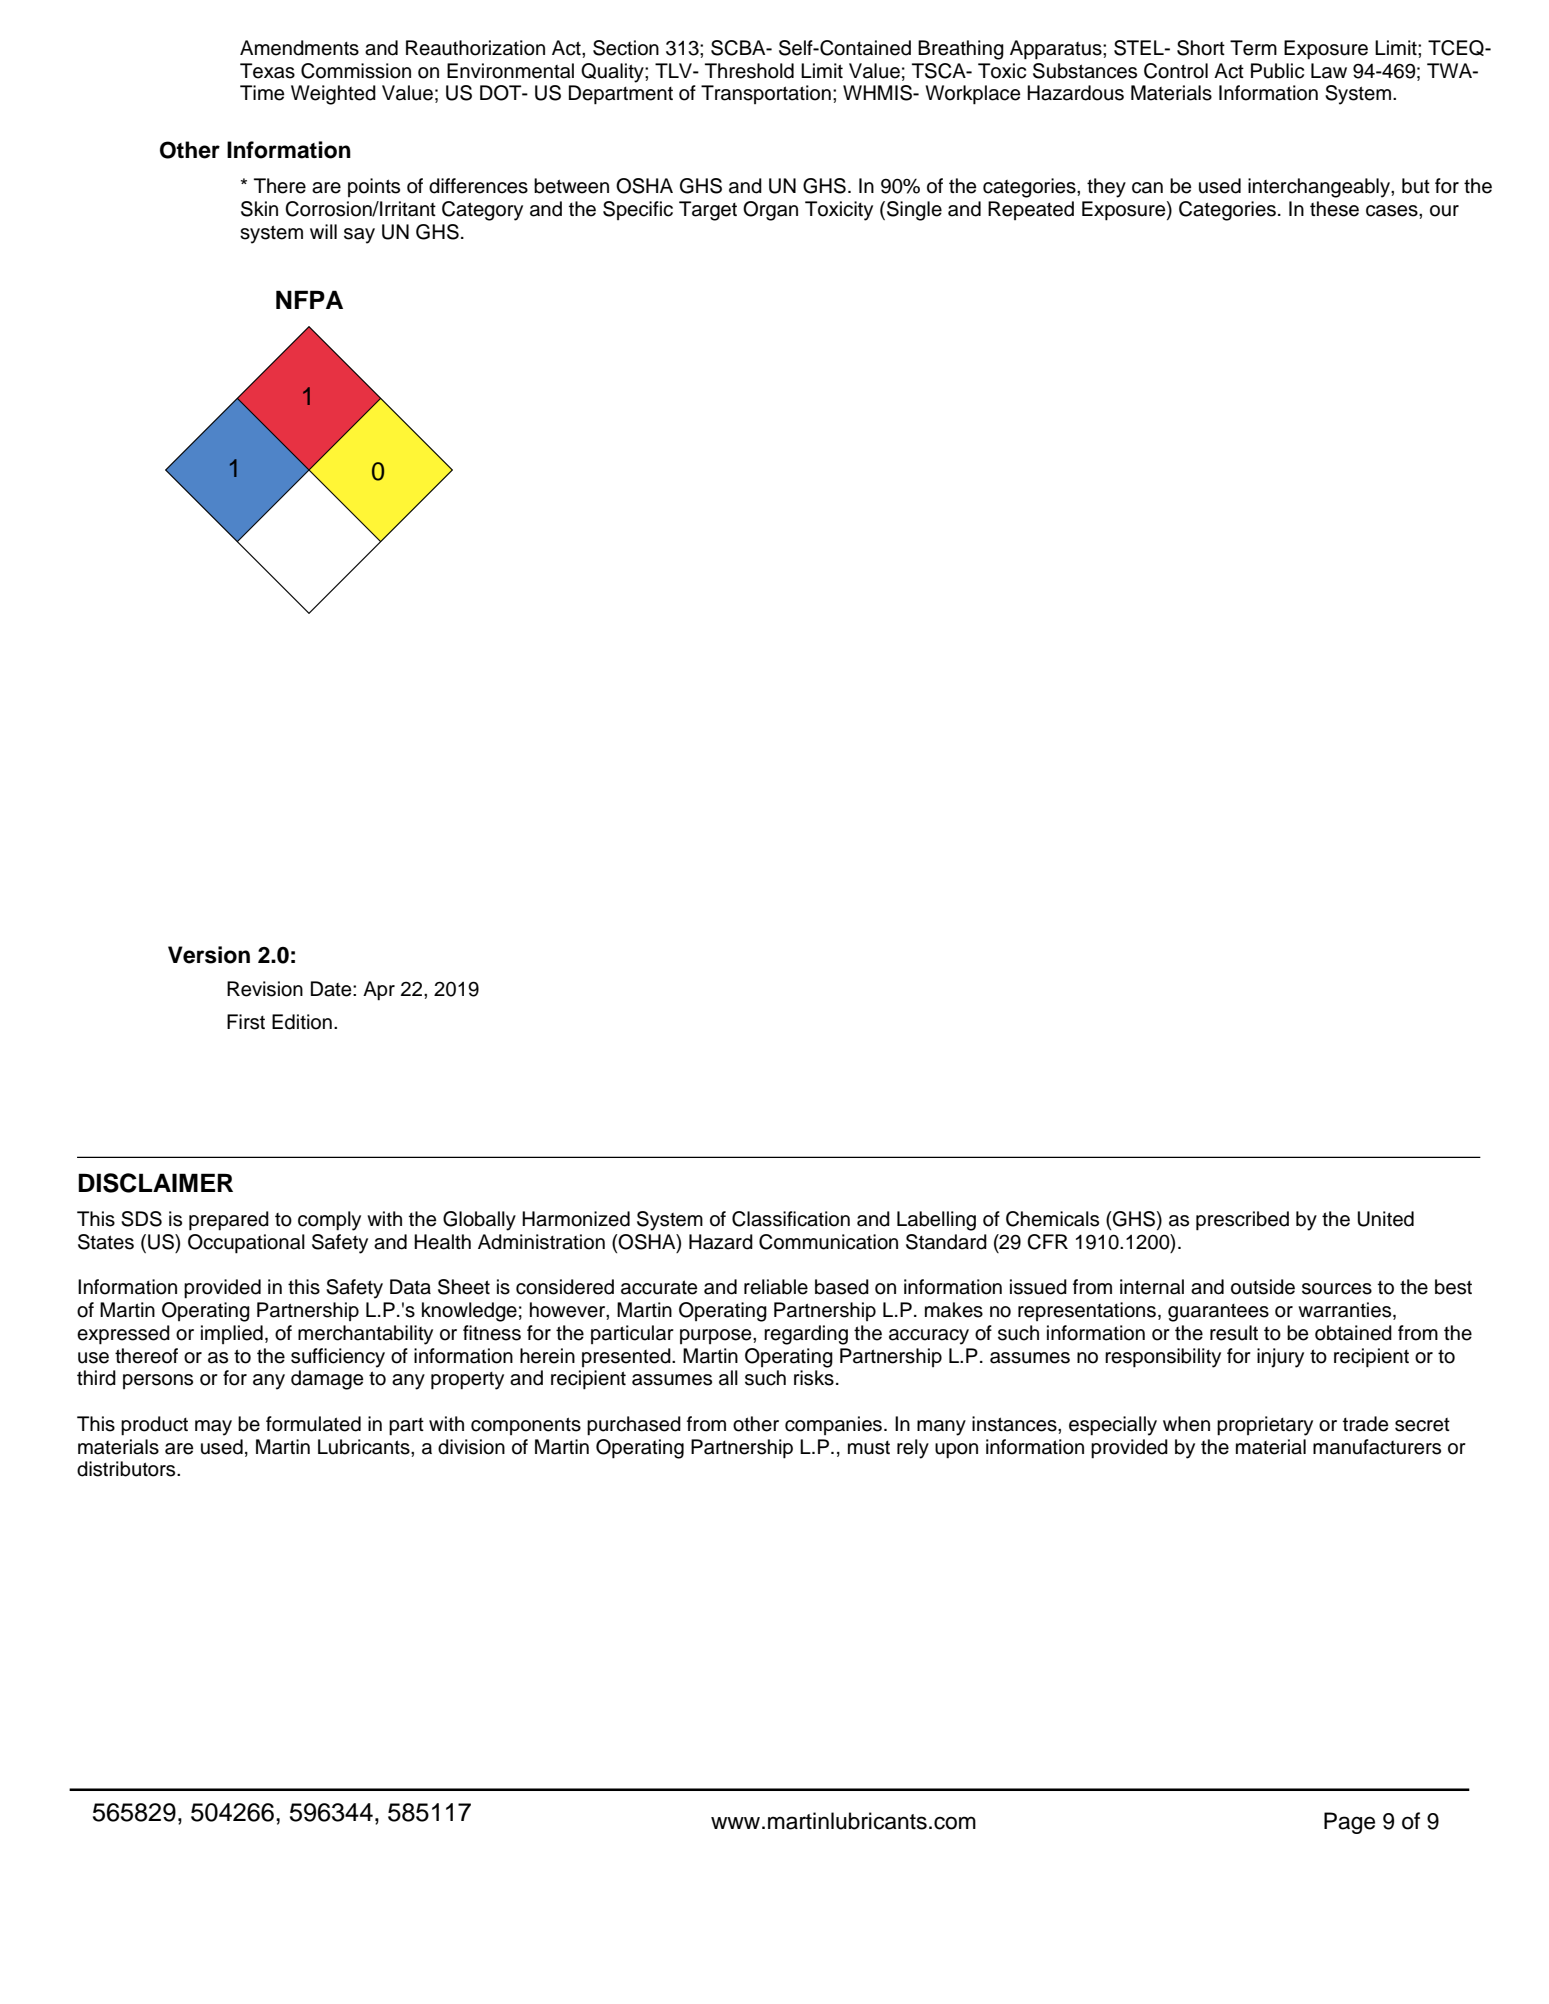 Image resolution: width=1549 pixels, height=2004 pixels. I want to click on Public, so click(1277, 71).
